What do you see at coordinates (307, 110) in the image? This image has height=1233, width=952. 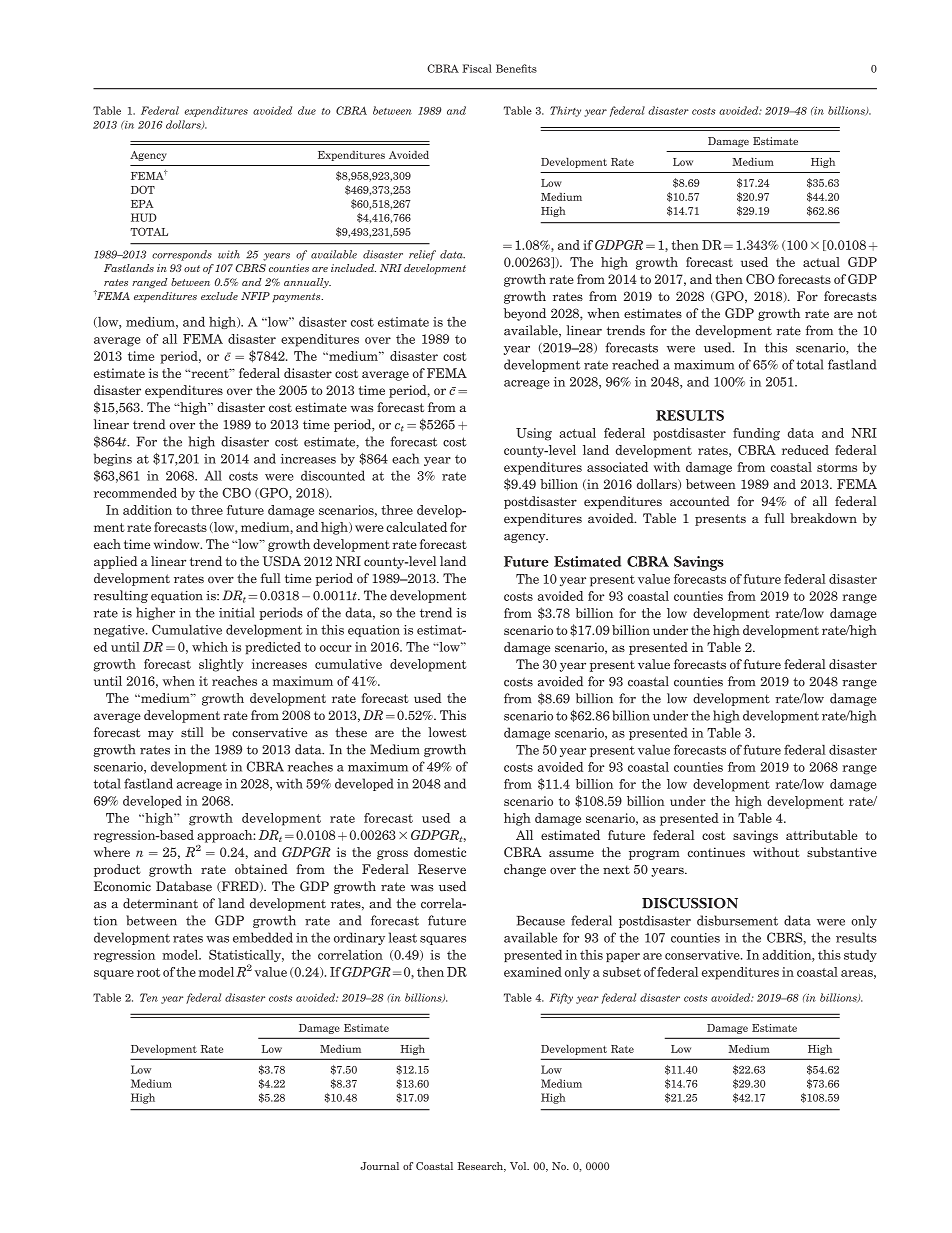 I see `due` at bounding box center [307, 110].
